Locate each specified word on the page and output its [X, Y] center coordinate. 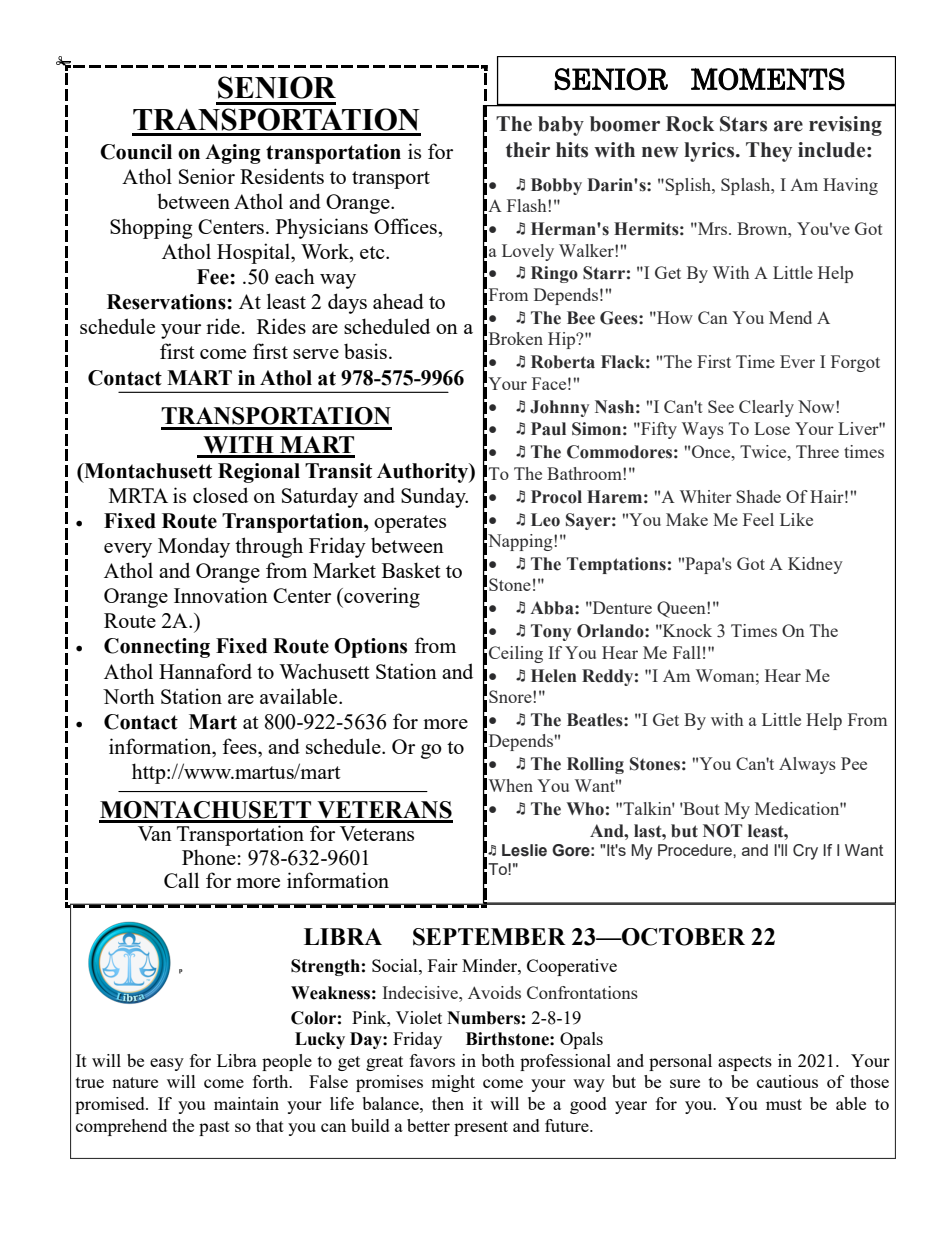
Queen [682, 609]
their [528, 150]
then [448, 1103]
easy [167, 1064]
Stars [743, 124]
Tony [551, 632]
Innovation [221, 595]
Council [136, 152]
